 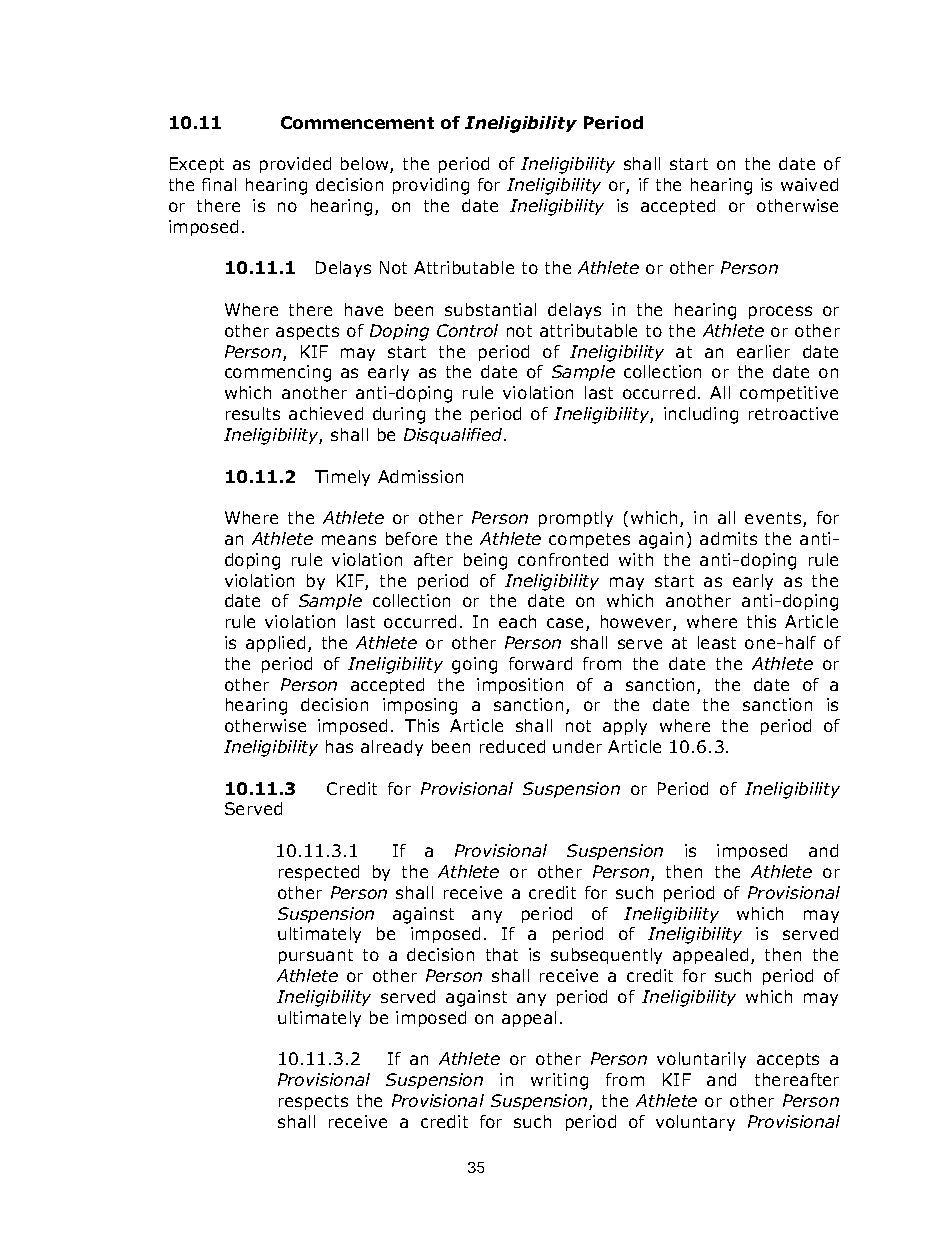 What do you see at coordinates (717, 642) in the page?
I see `least` at bounding box center [717, 642].
